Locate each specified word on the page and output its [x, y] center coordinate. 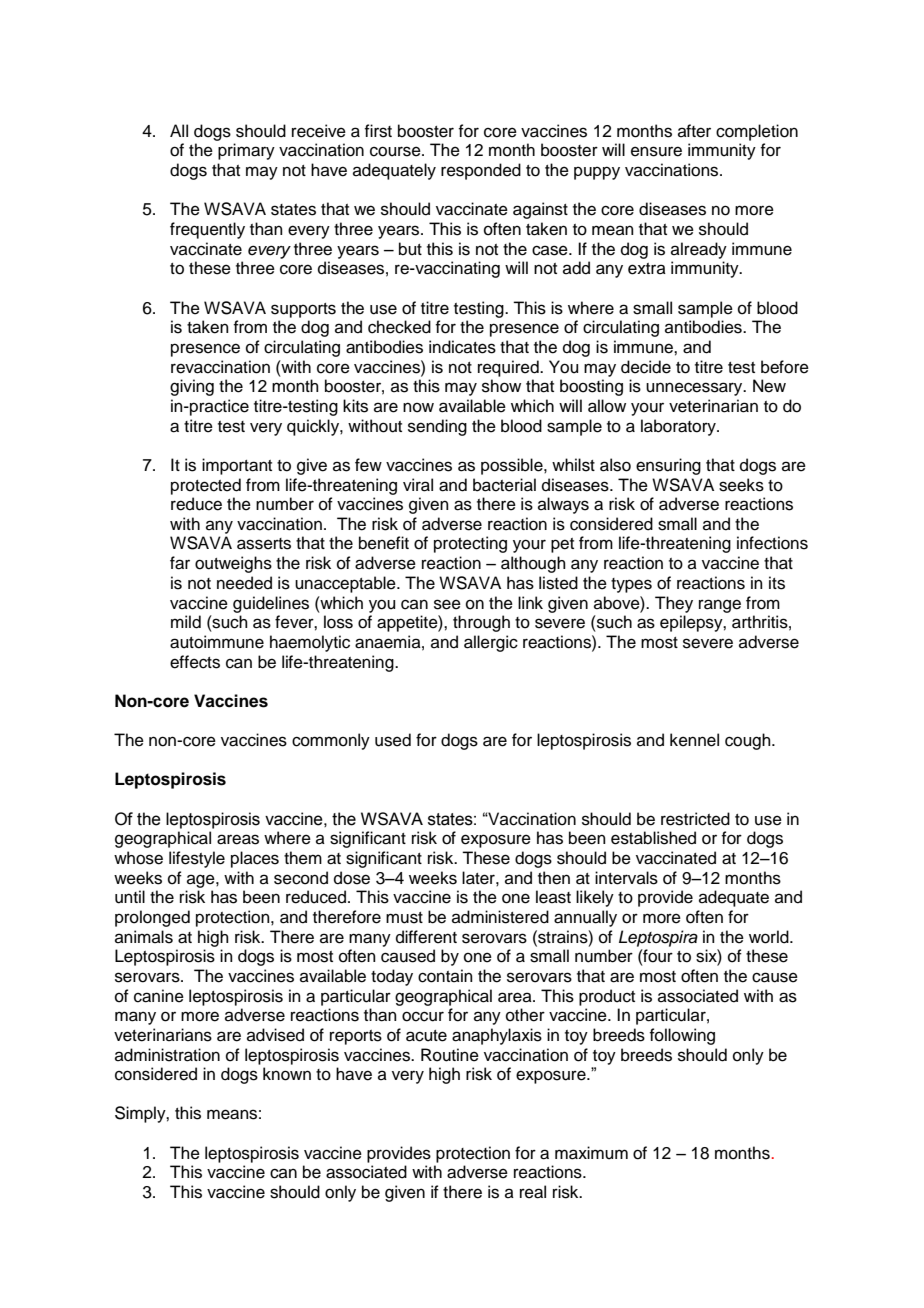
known [287, 1074]
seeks [741, 485]
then [554, 878]
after [694, 131]
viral [418, 485]
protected [206, 486]
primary [246, 151]
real [533, 1192]
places [255, 859]
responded [481, 171]
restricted [695, 819]
